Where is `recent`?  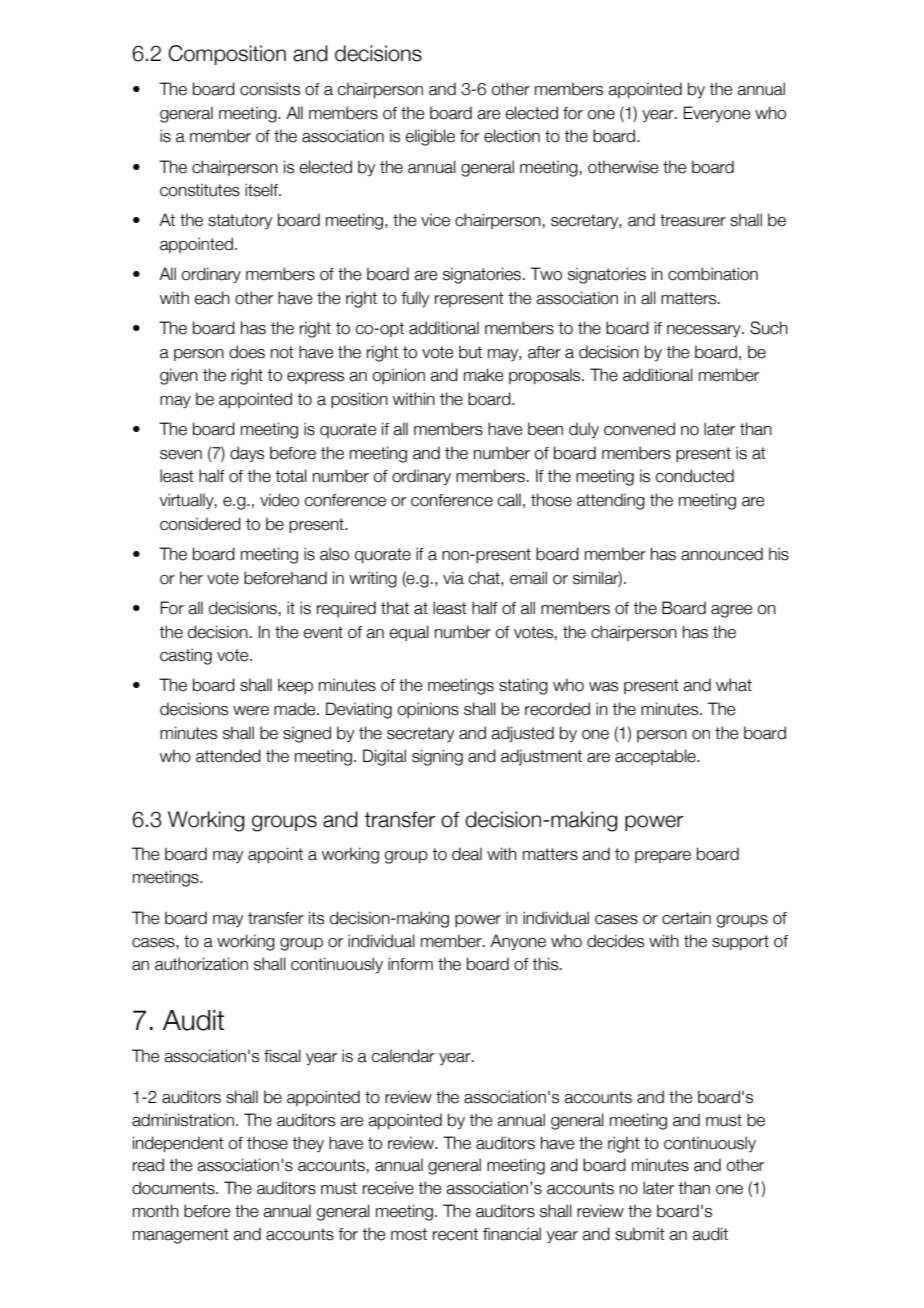
recent is located at coordinates (455, 1234).
